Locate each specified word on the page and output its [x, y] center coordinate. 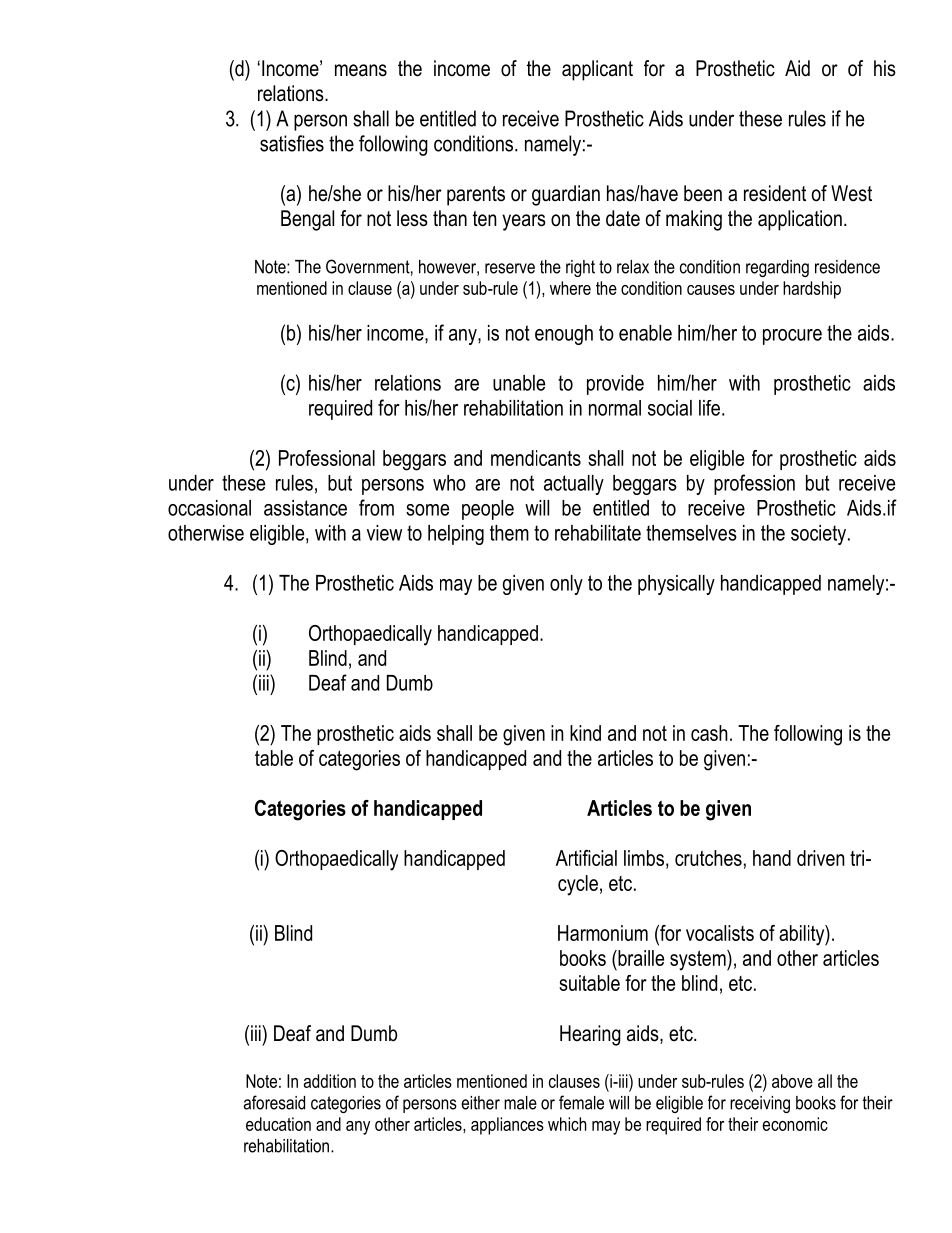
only [566, 585]
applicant [597, 70]
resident [775, 193]
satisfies [292, 143]
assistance [305, 508]
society [818, 535]
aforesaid [274, 1102]
